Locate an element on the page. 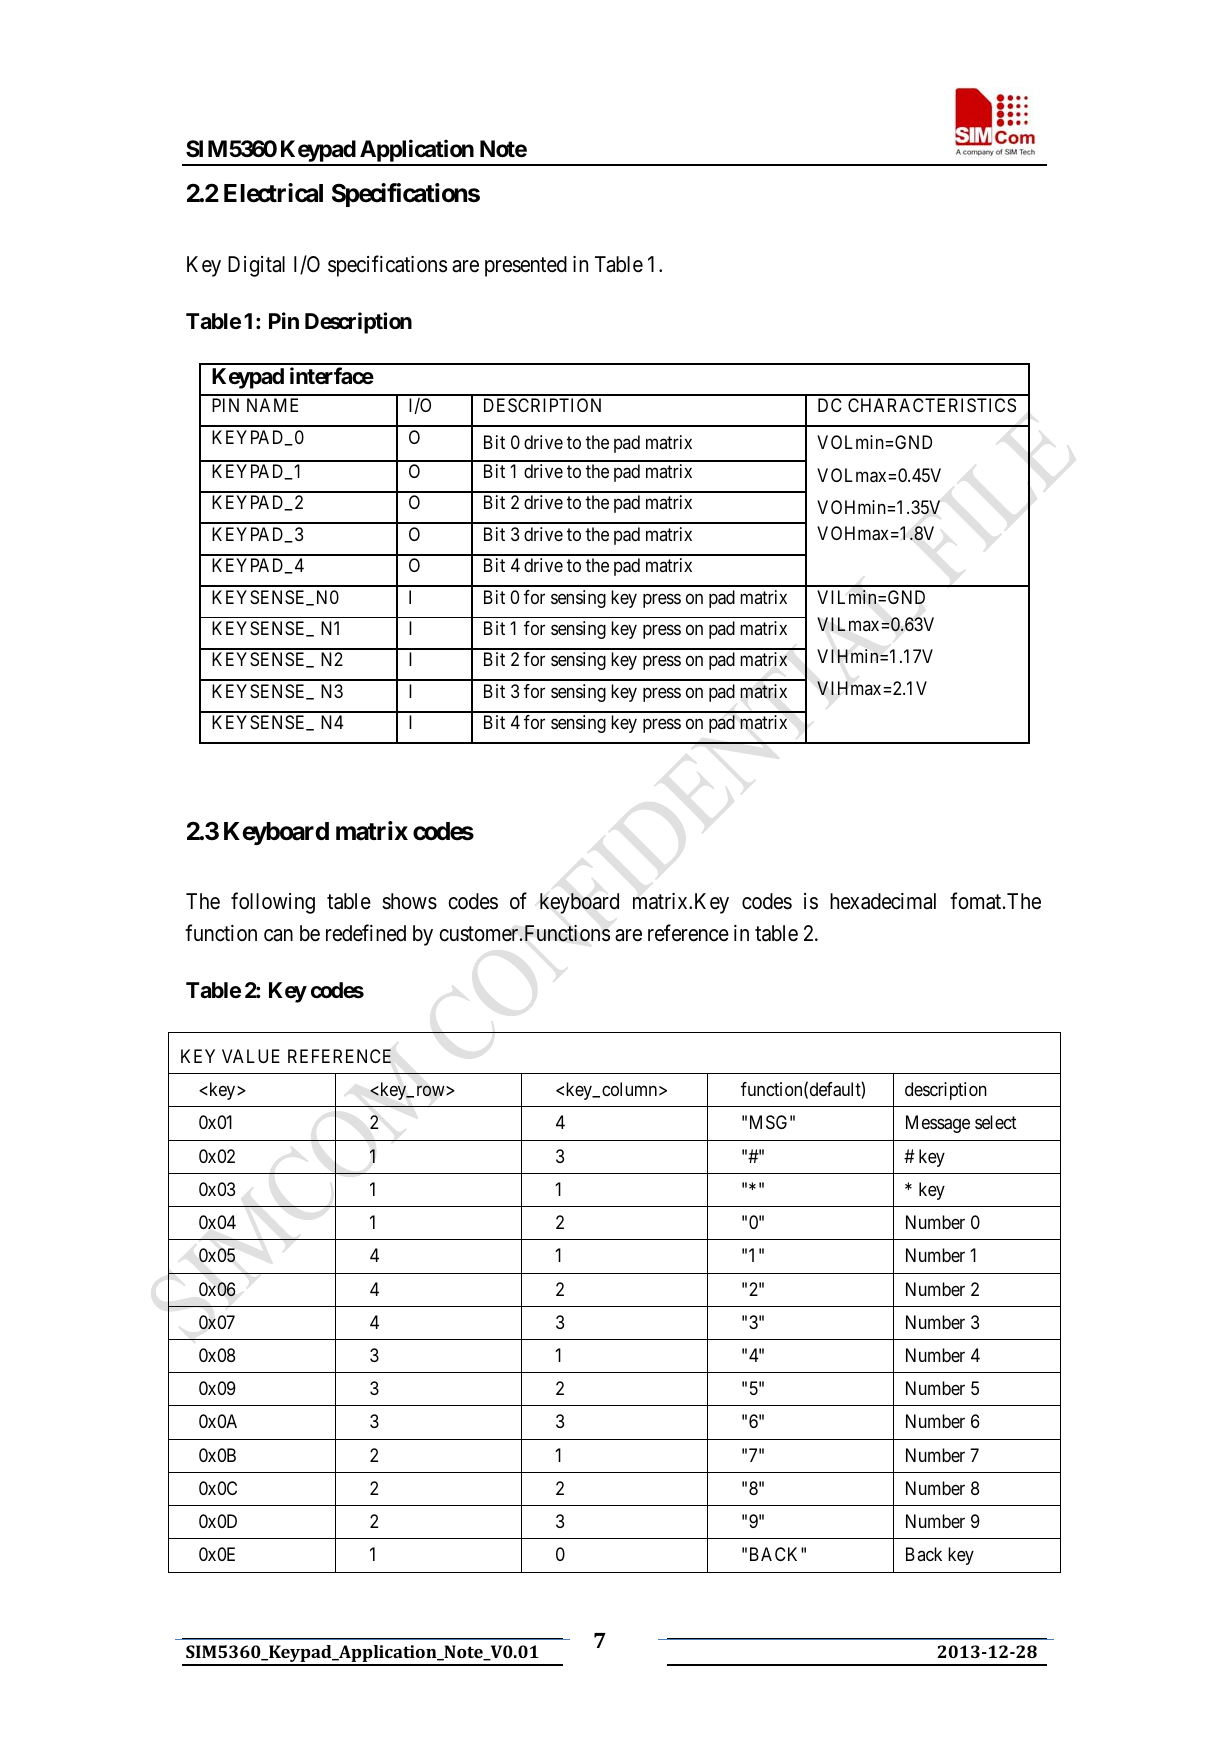 Image resolution: width=1229 pixels, height=1738 pixels. Electrical is located at coordinates (273, 193).
